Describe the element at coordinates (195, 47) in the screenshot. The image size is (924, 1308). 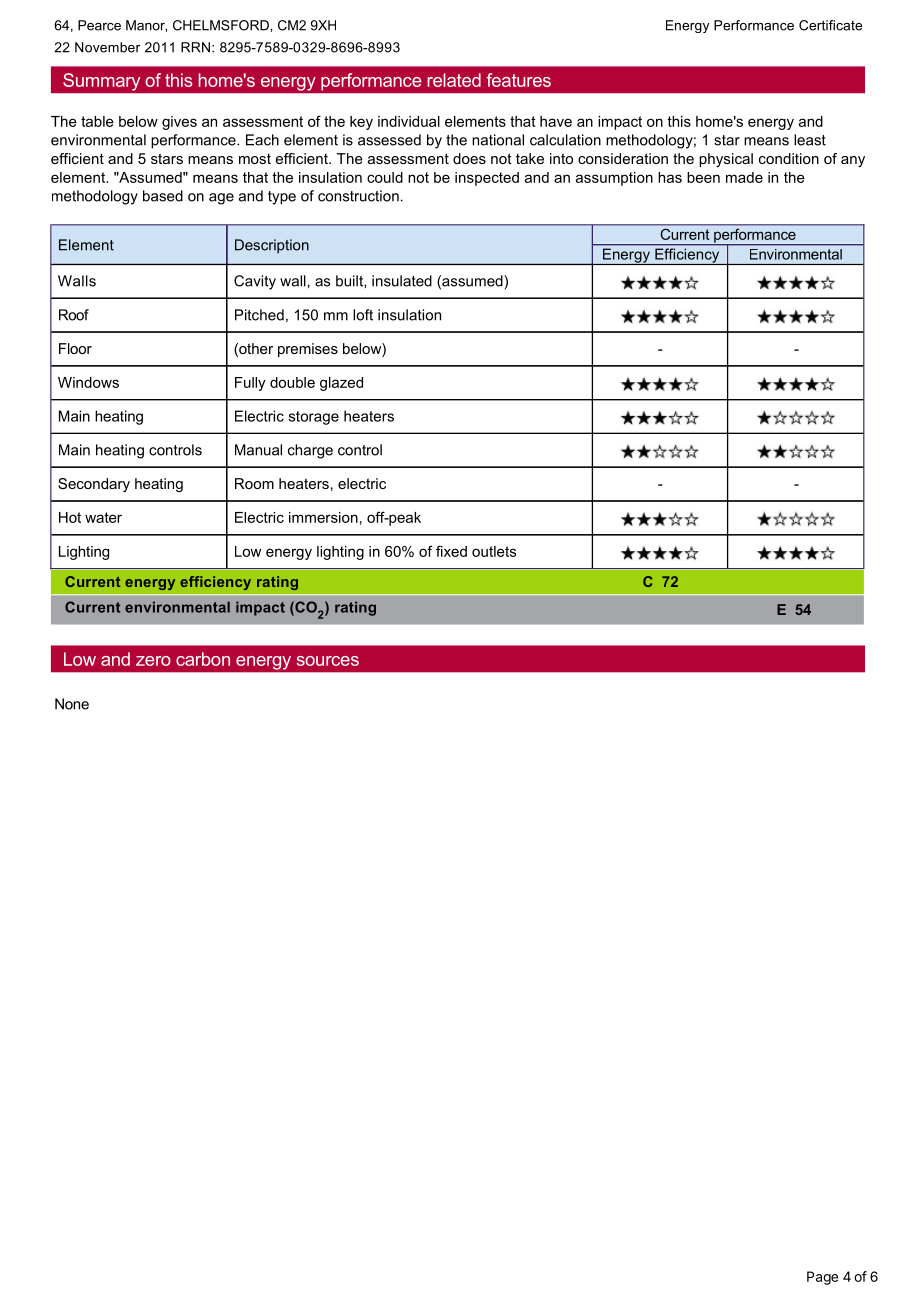
I see `RRN` at that location.
